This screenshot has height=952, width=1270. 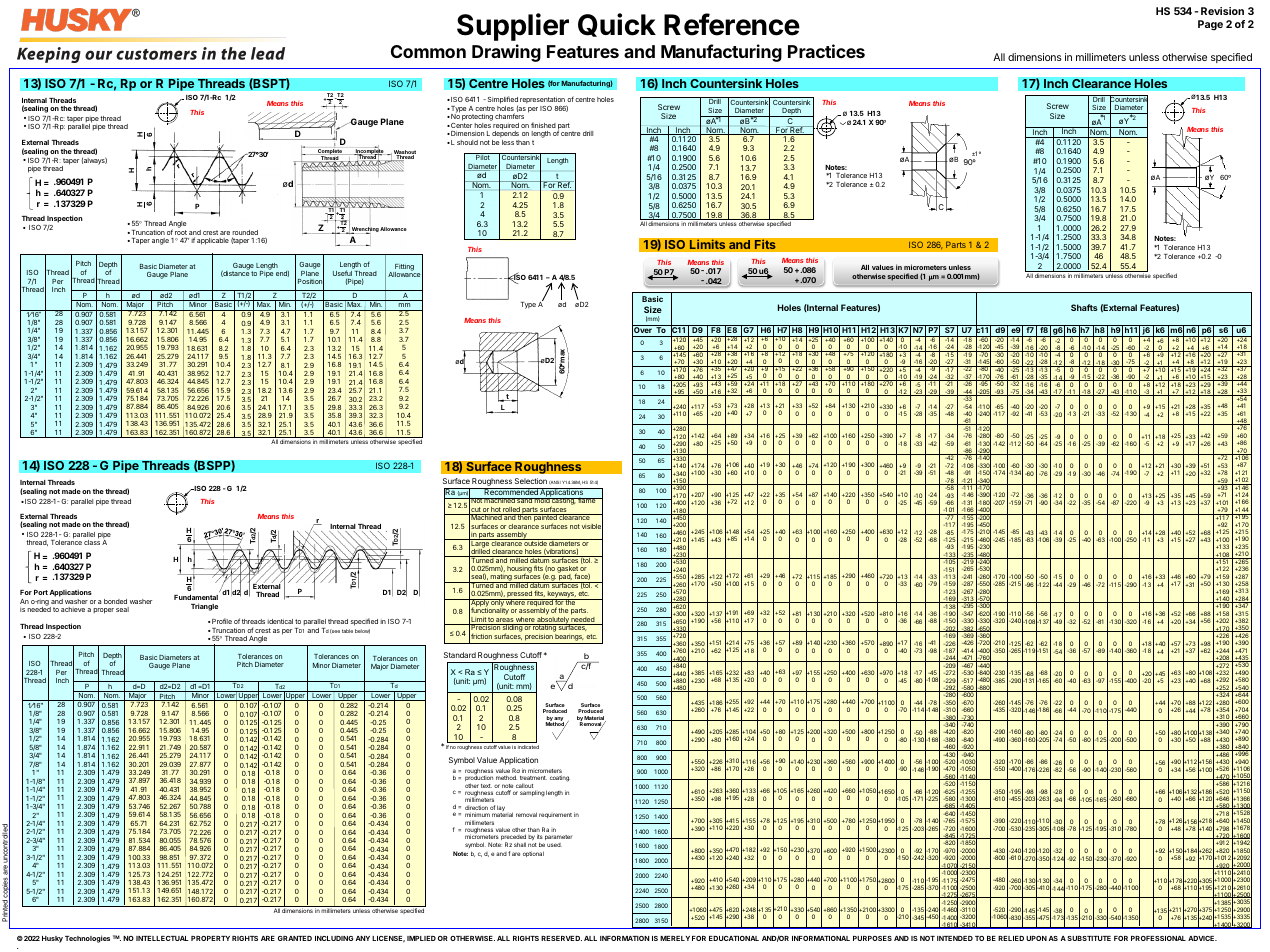 I want to click on outside, so click(x=535, y=544).
